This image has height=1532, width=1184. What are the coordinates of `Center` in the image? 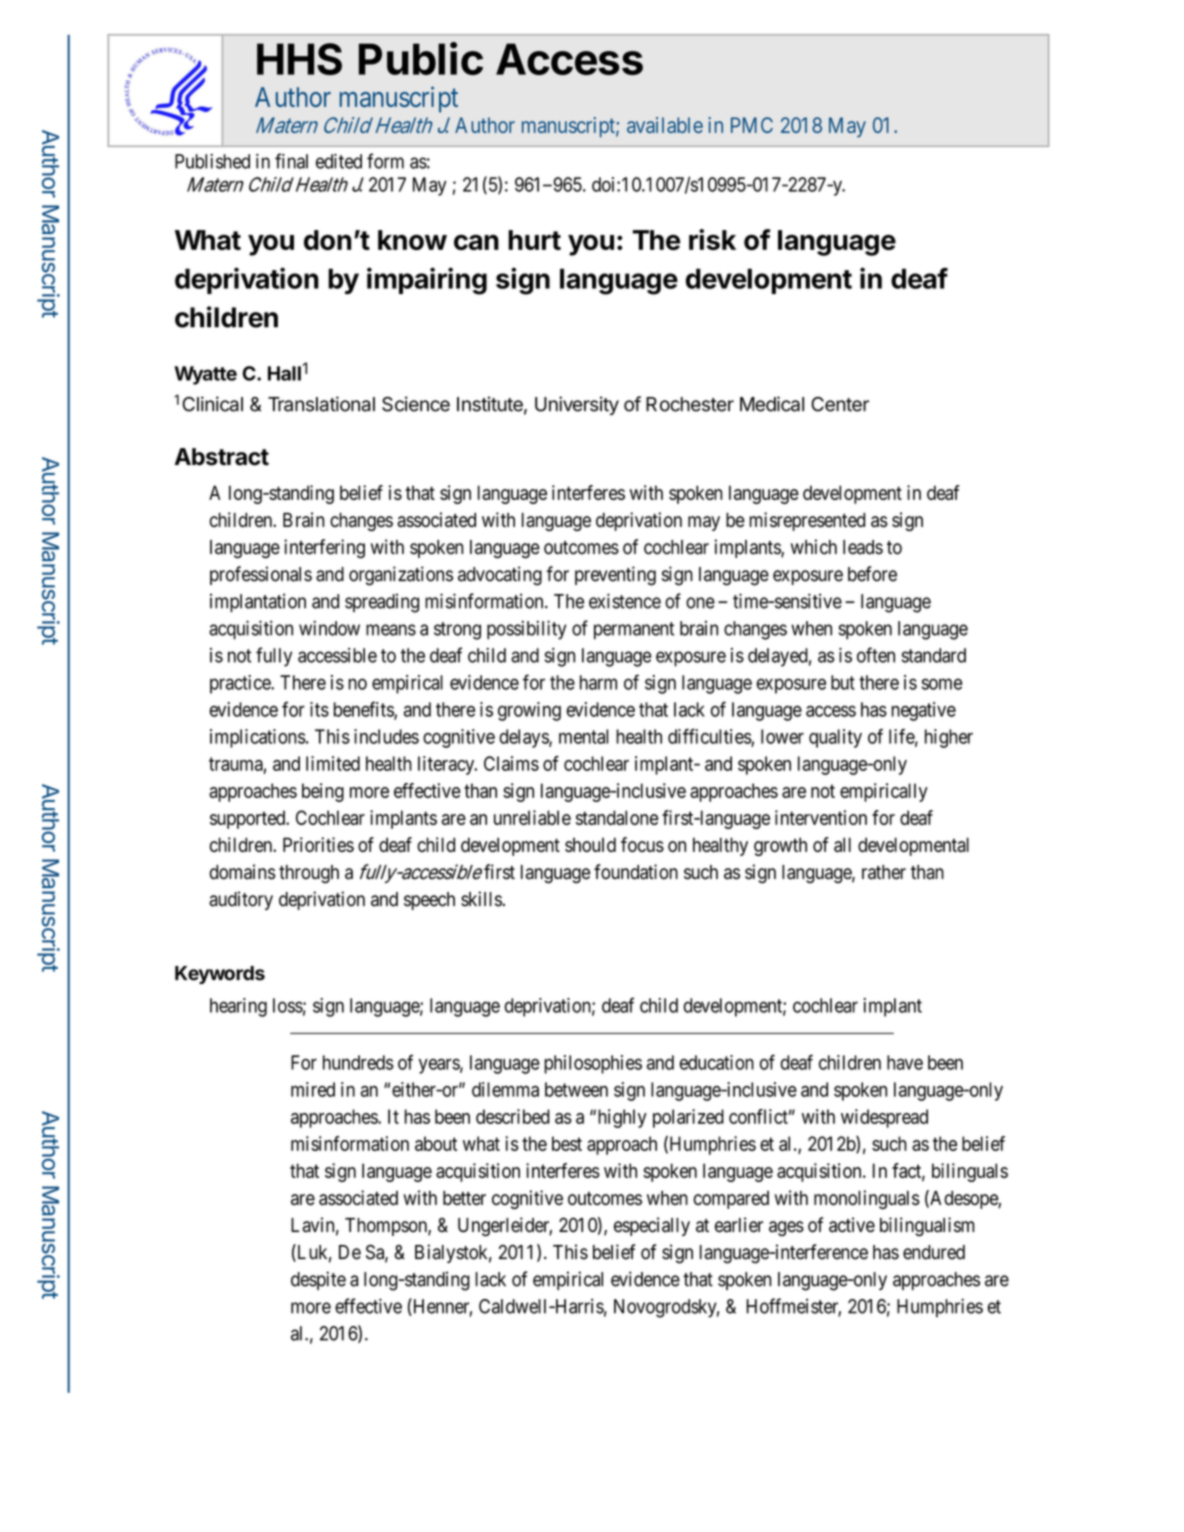 It's located at (840, 404).
